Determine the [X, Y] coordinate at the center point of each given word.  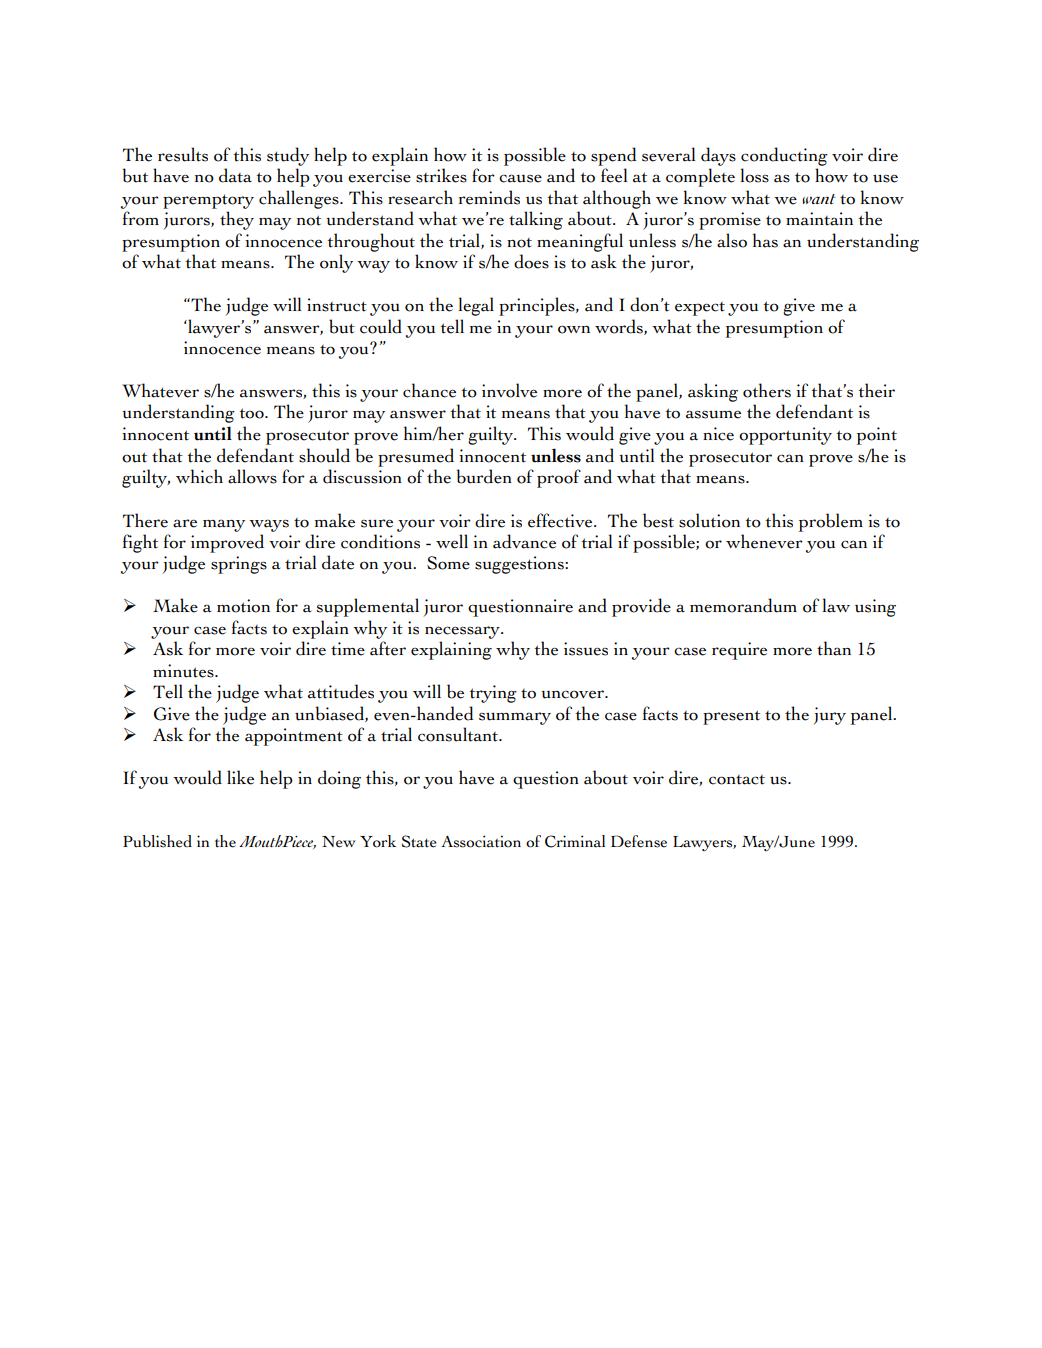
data [235, 175]
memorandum [743, 605]
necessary [463, 632]
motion [243, 606]
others [767, 390]
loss [755, 175]
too [252, 413]
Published [157, 841]
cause [520, 178]
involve [509, 390]
